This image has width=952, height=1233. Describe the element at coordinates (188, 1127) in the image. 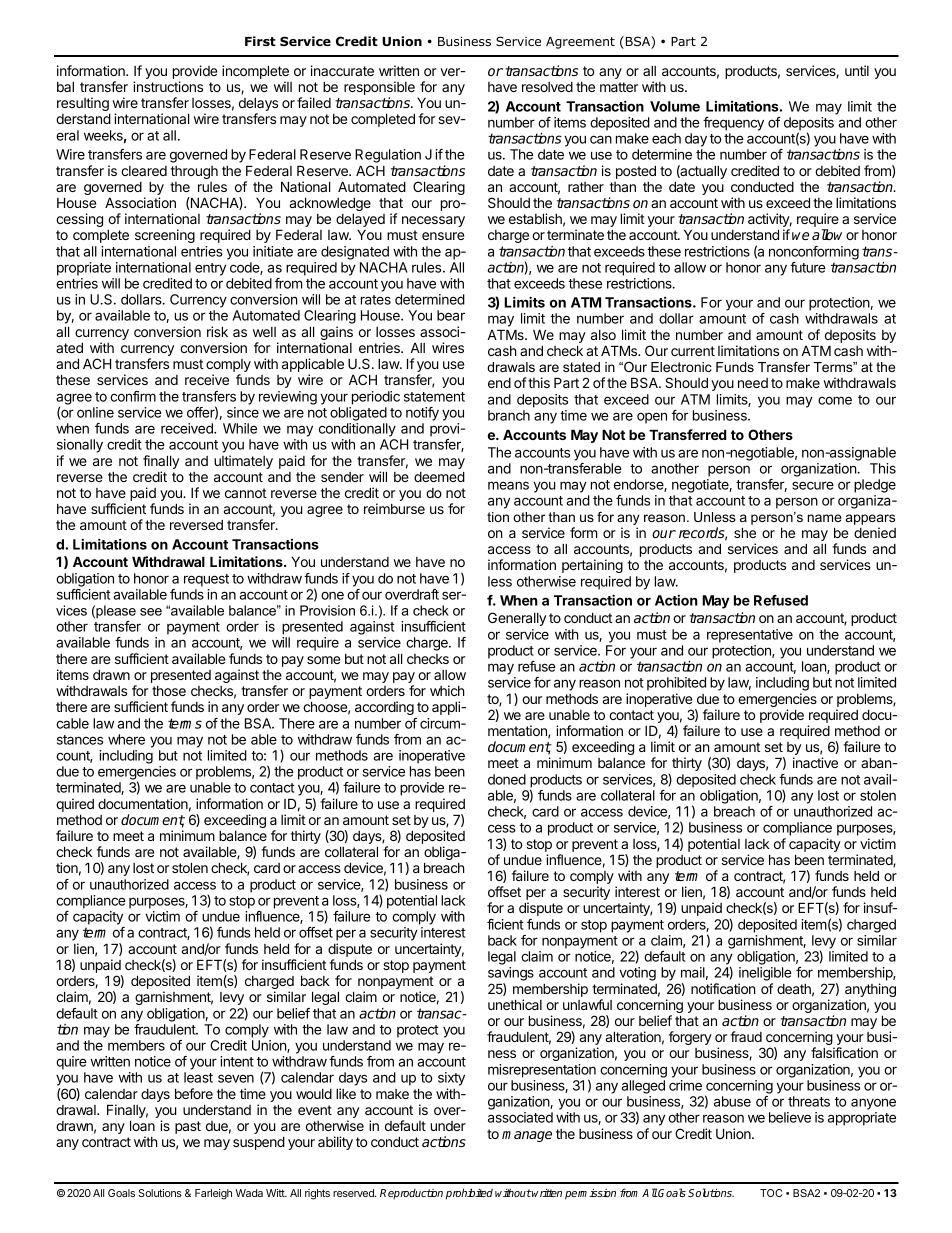

I see `past` at that location.
